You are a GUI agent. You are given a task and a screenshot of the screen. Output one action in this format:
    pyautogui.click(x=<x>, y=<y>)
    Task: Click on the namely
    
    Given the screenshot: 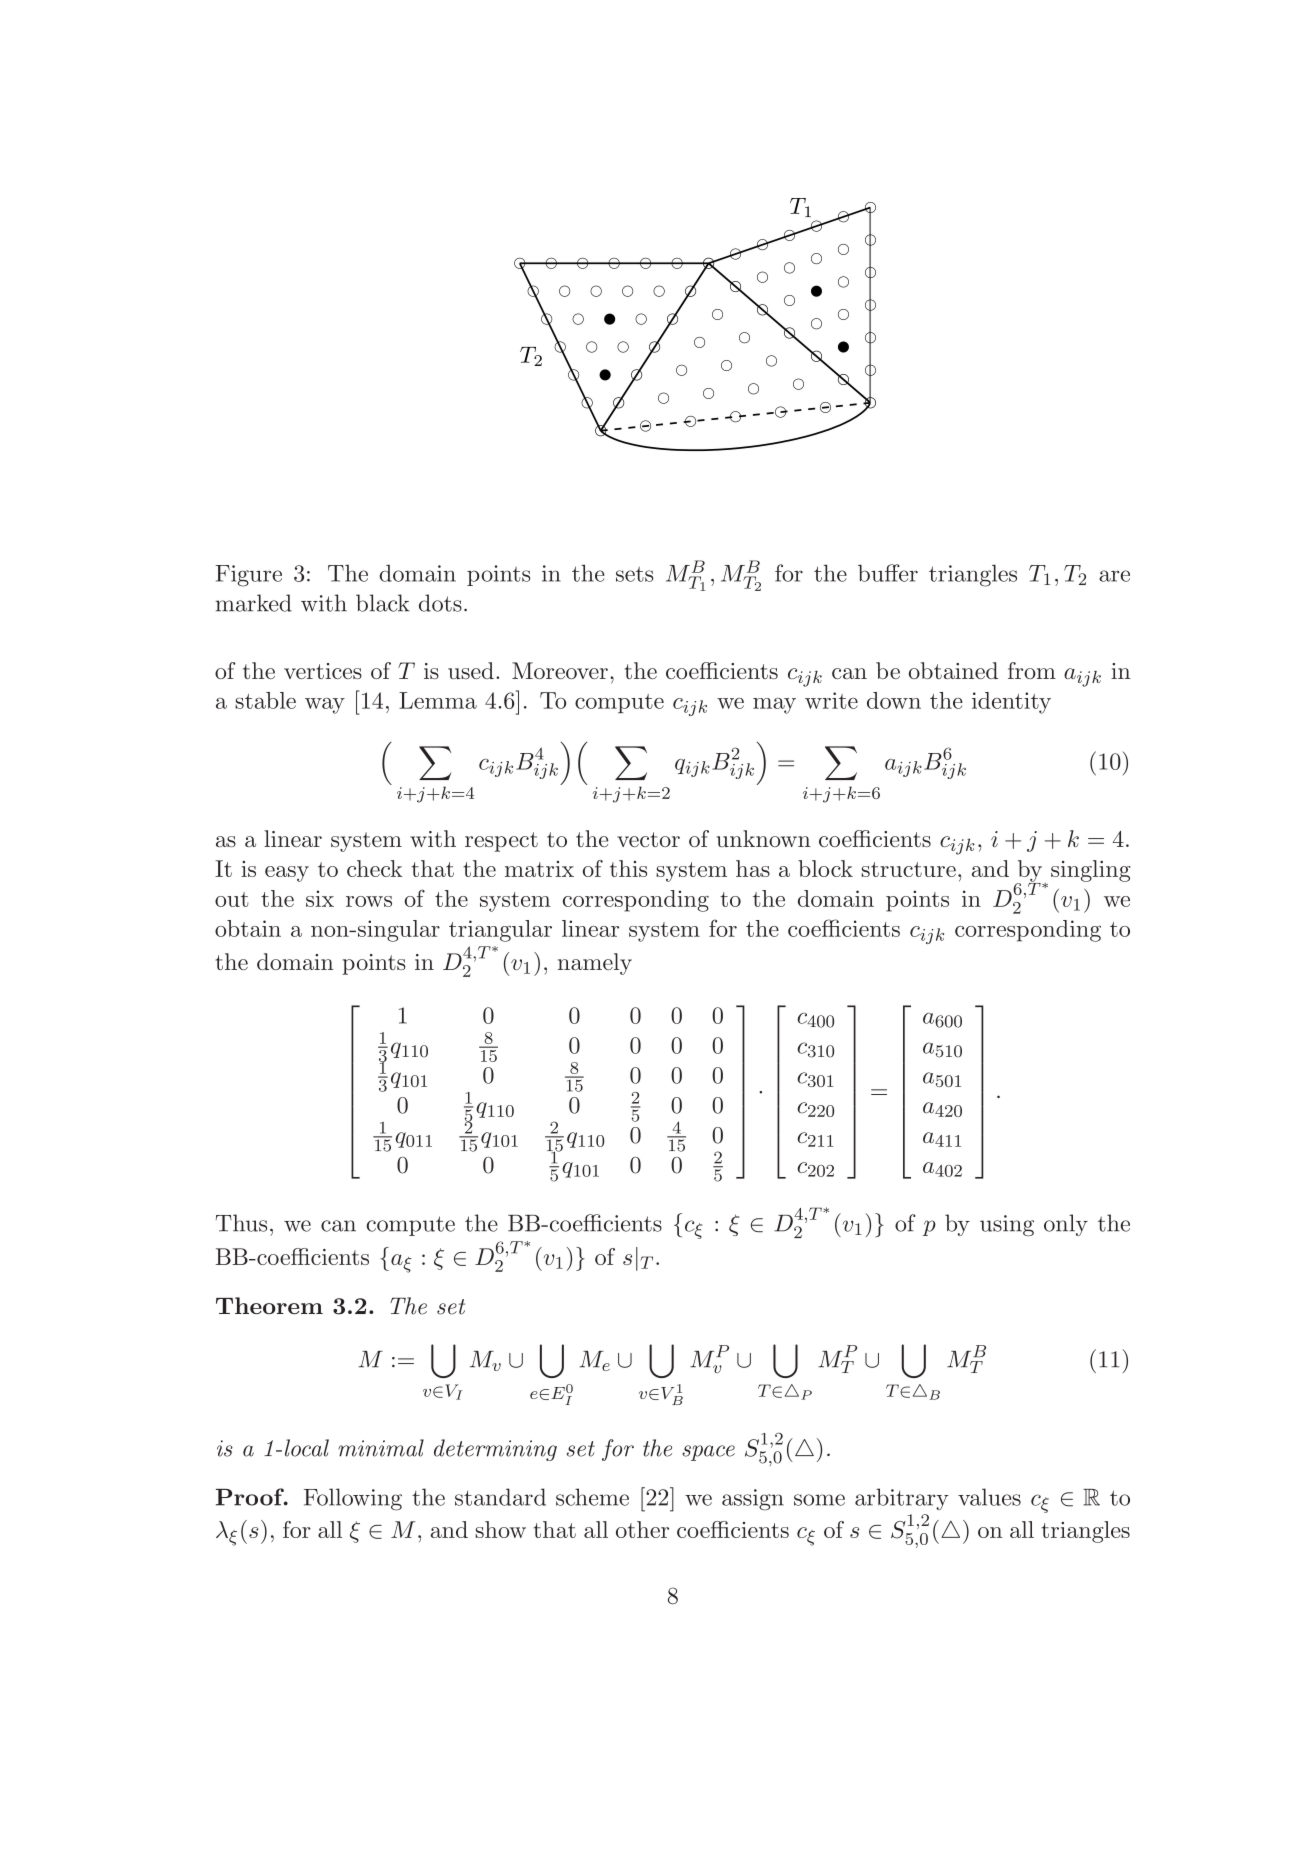 What is the action you would take?
    pyautogui.click(x=595, y=964)
